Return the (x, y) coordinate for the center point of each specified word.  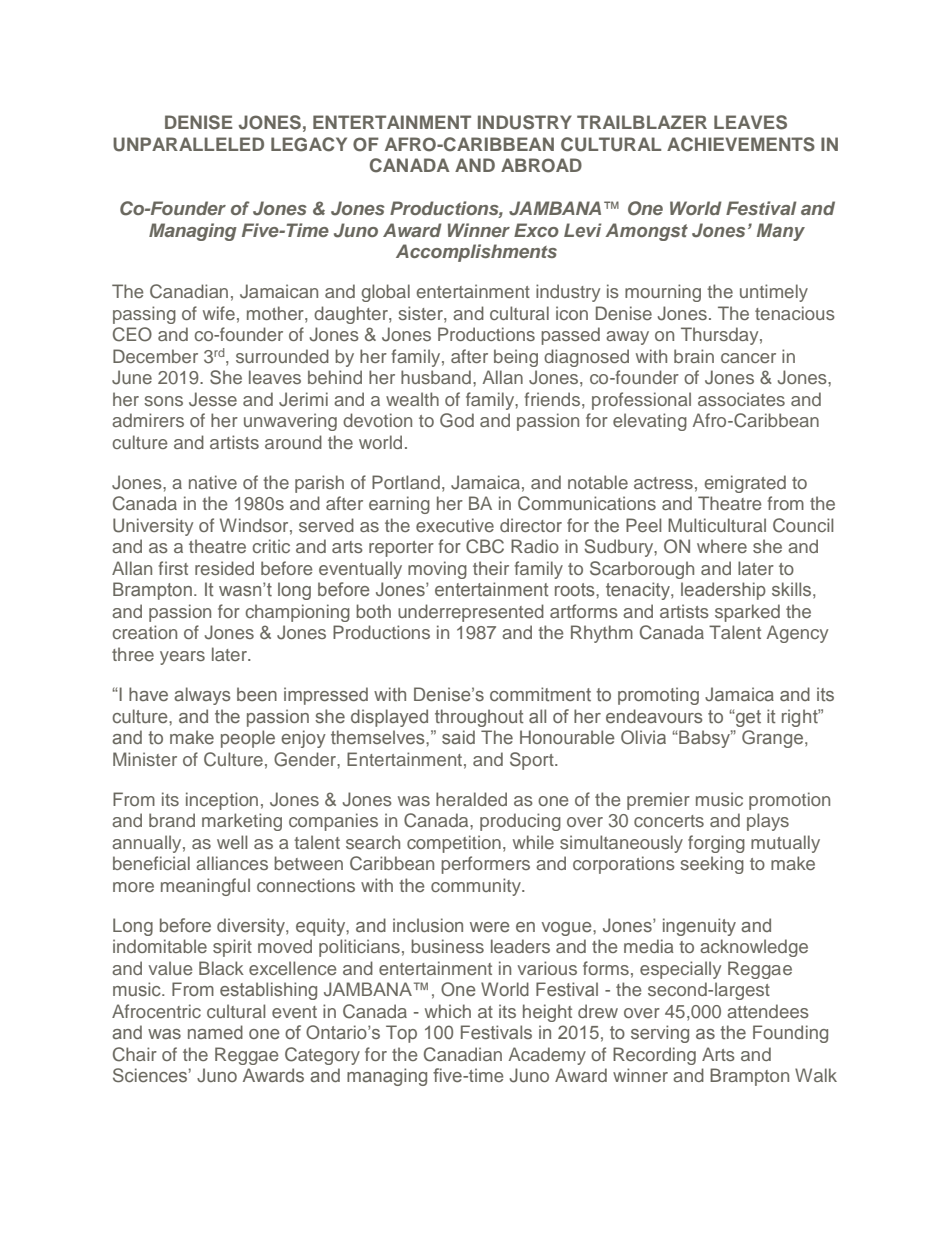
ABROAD (541, 165)
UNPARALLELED (188, 144)
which (448, 1011)
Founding (790, 1034)
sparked (747, 613)
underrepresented (471, 613)
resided (224, 568)
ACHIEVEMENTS (741, 144)
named (215, 1032)
